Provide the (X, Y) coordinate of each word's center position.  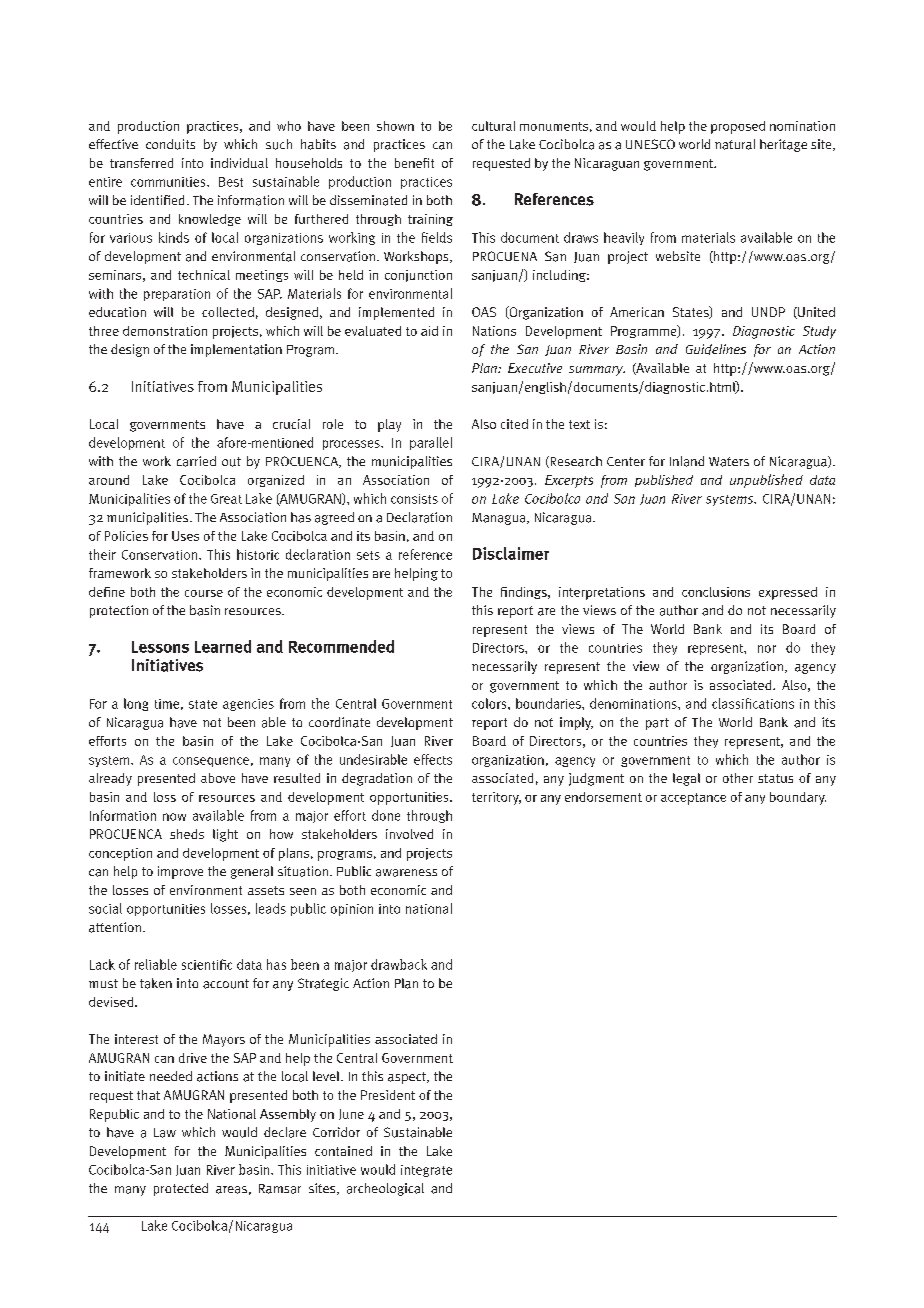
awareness (406, 873)
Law (165, 1133)
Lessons (160, 647)
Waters (729, 462)
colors (490, 703)
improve (180, 872)
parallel (431, 443)
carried (196, 461)
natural (735, 144)
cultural (493, 126)
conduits (170, 144)
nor (767, 649)
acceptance (693, 799)
